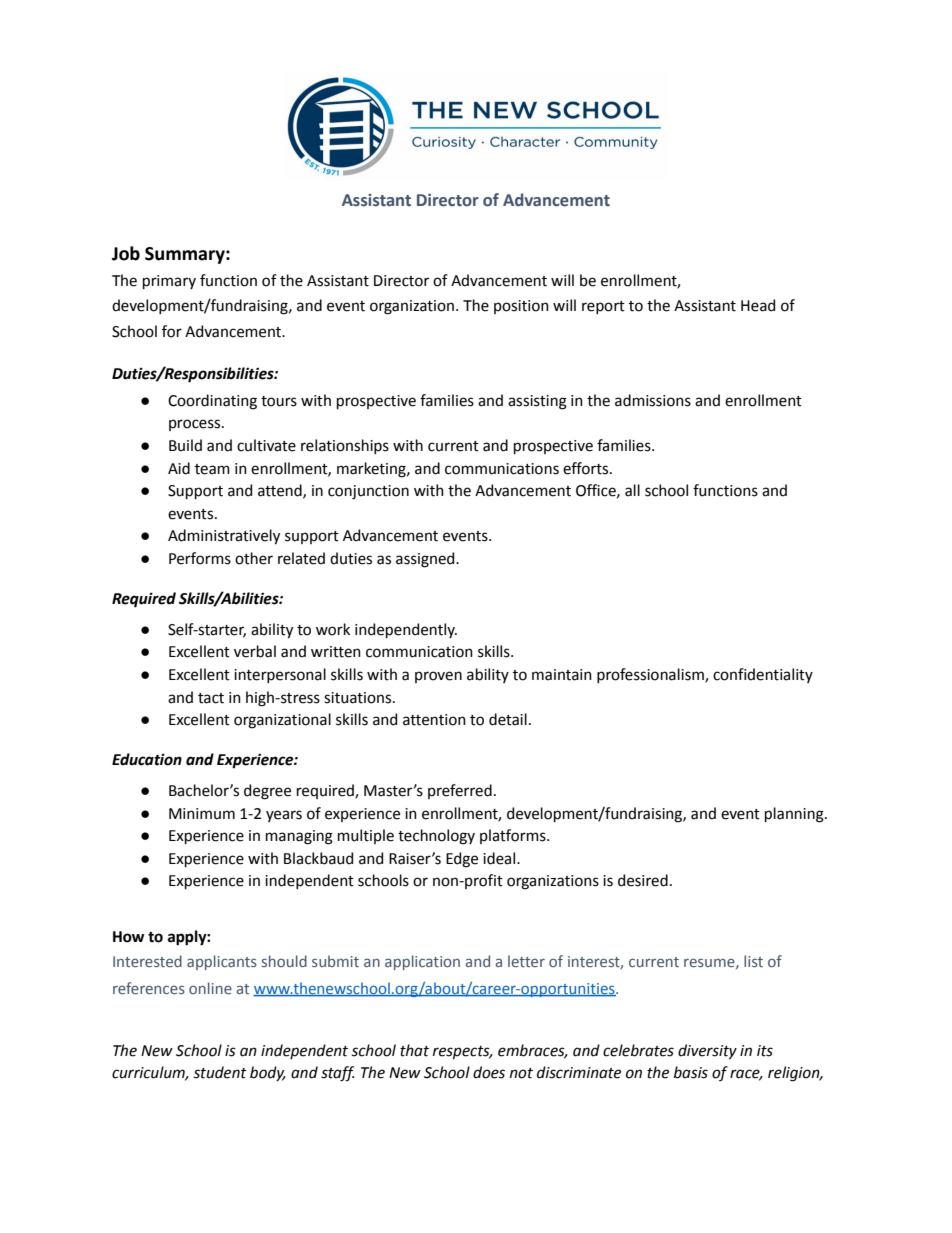  Describe the element at coordinates (763, 675) in the screenshot. I see `confidentiality` at that location.
